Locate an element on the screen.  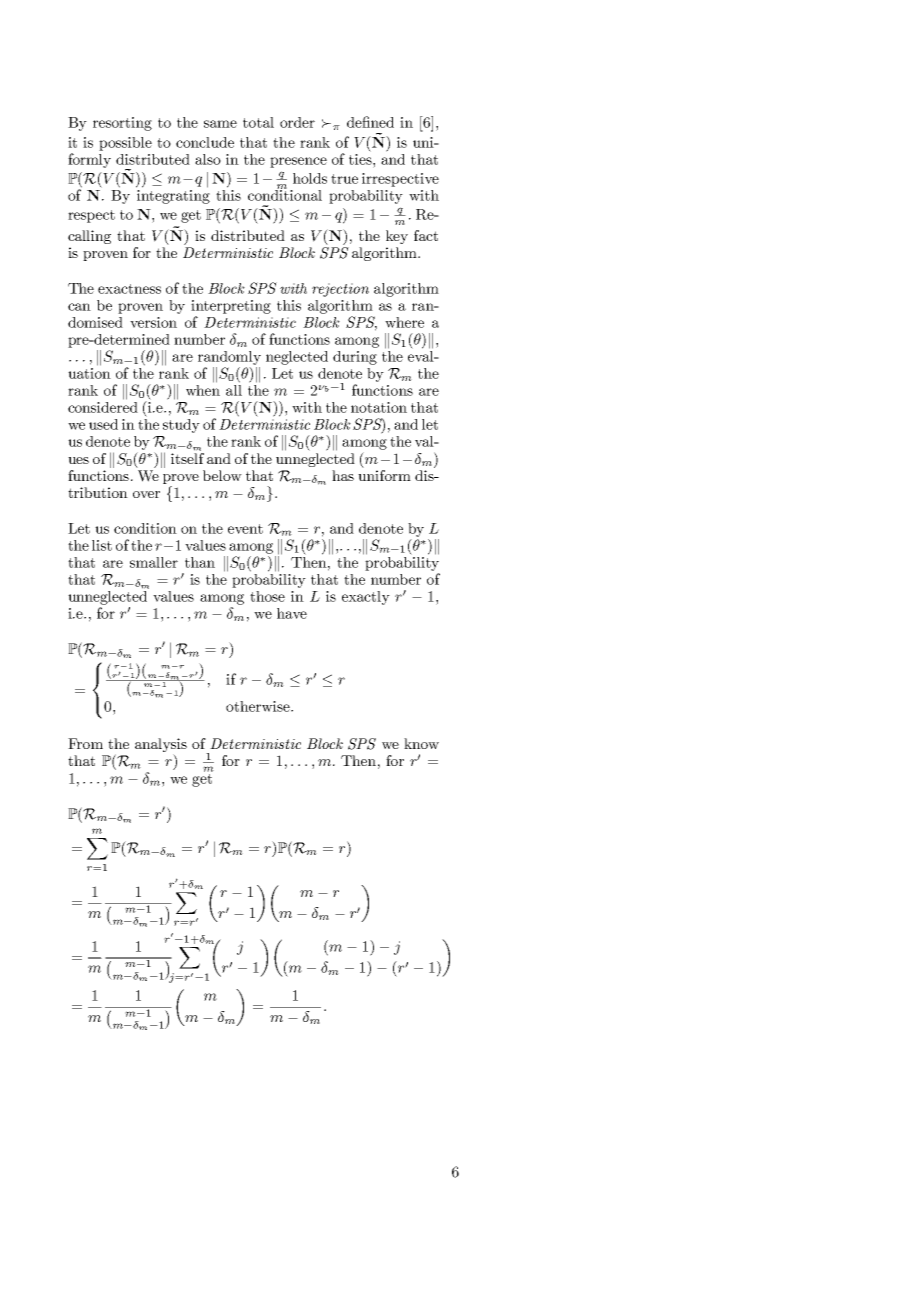
From is located at coordinates (85, 743).
